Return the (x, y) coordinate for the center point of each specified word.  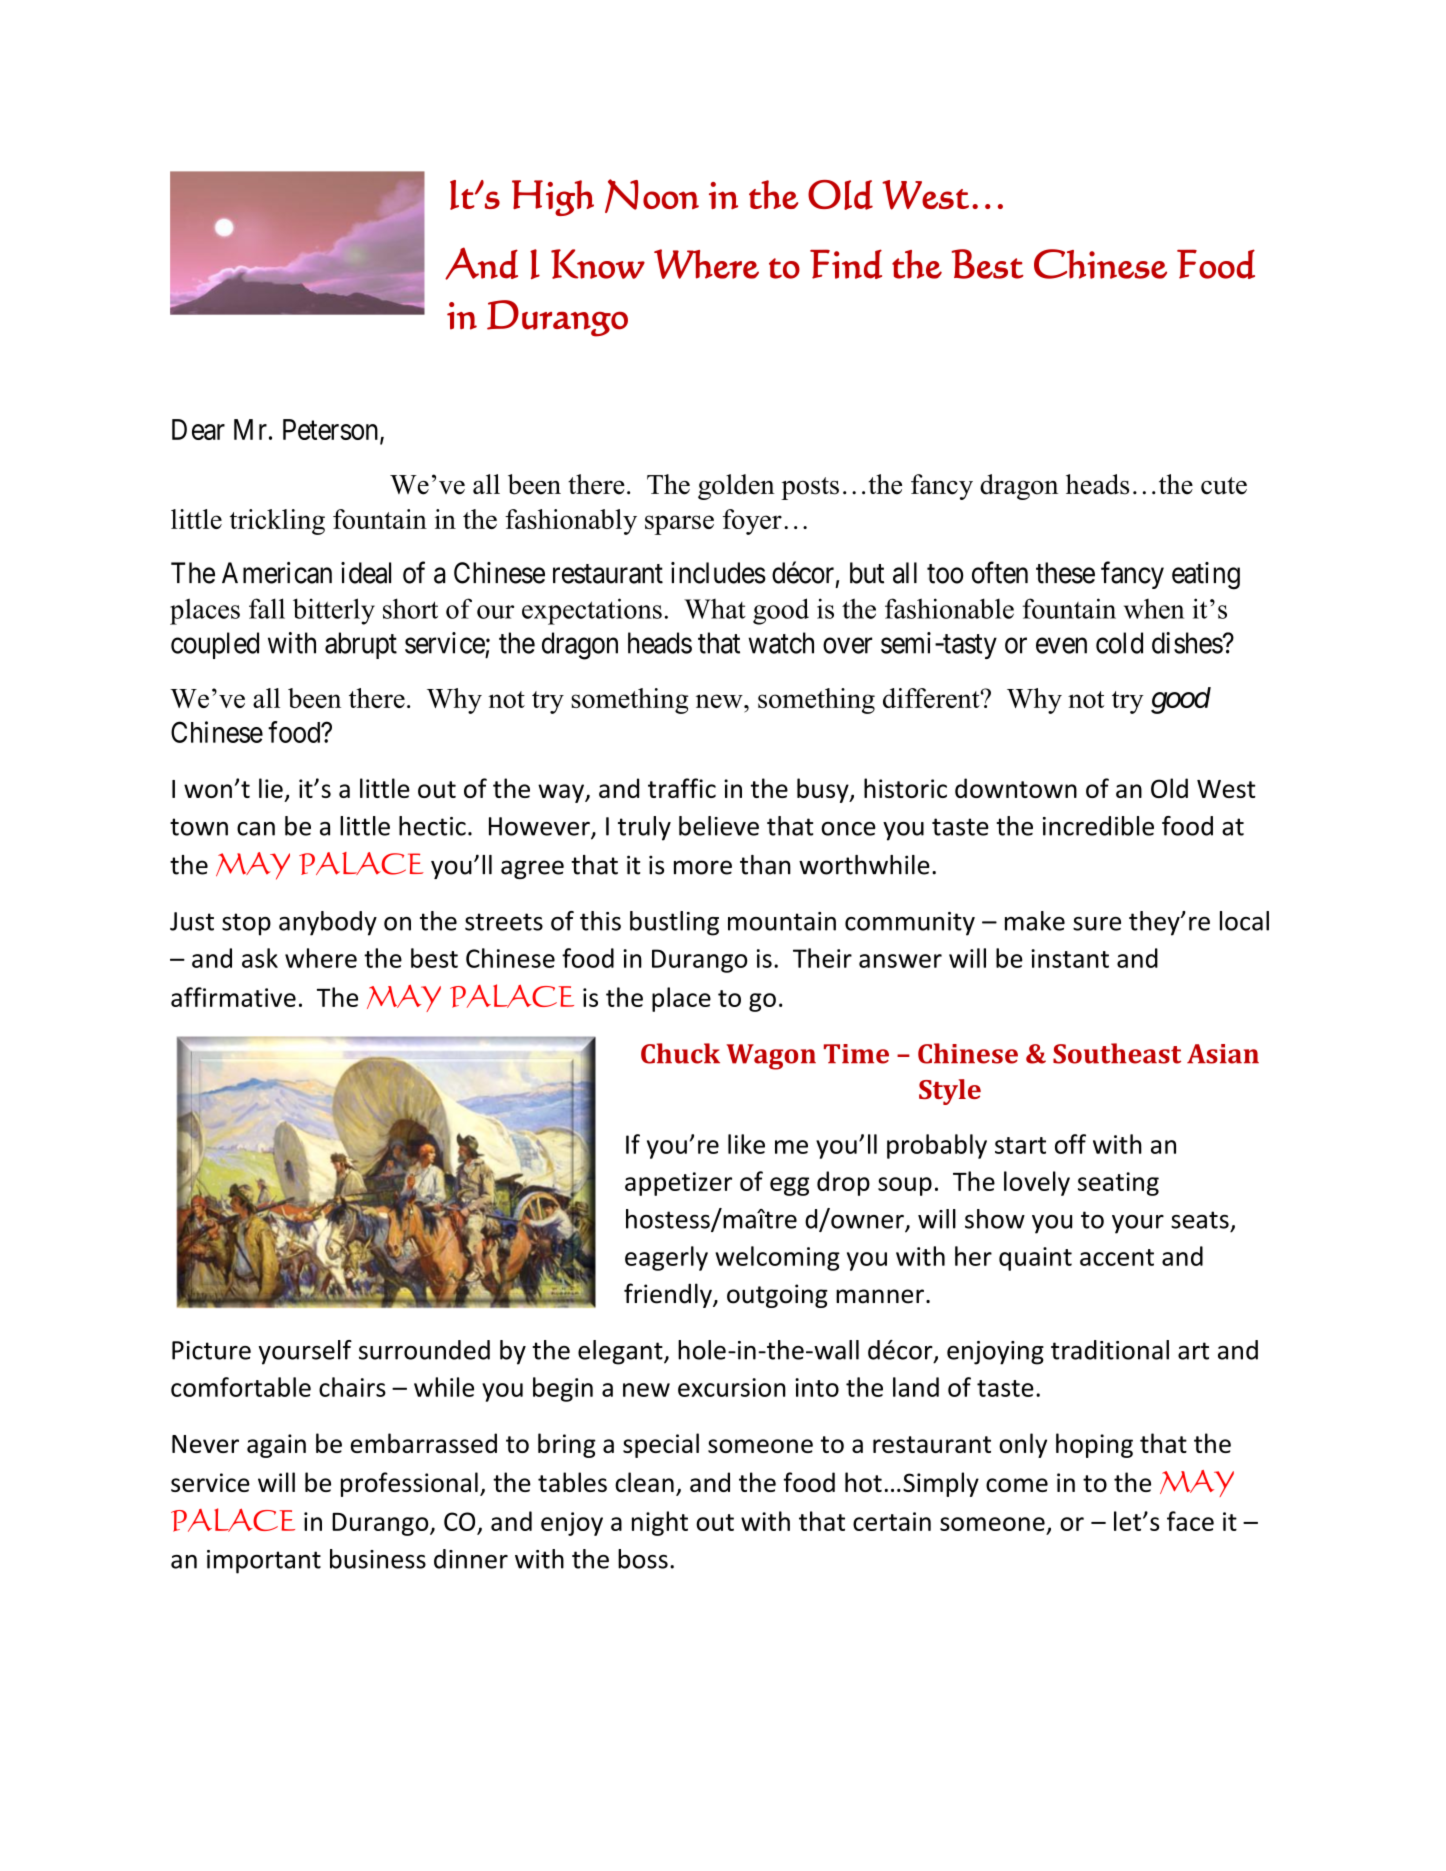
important (264, 1562)
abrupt (361, 645)
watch (781, 643)
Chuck (680, 1053)
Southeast (1117, 1053)
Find (846, 264)
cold (1119, 643)
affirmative (233, 997)
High (553, 198)
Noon (652, 196)
